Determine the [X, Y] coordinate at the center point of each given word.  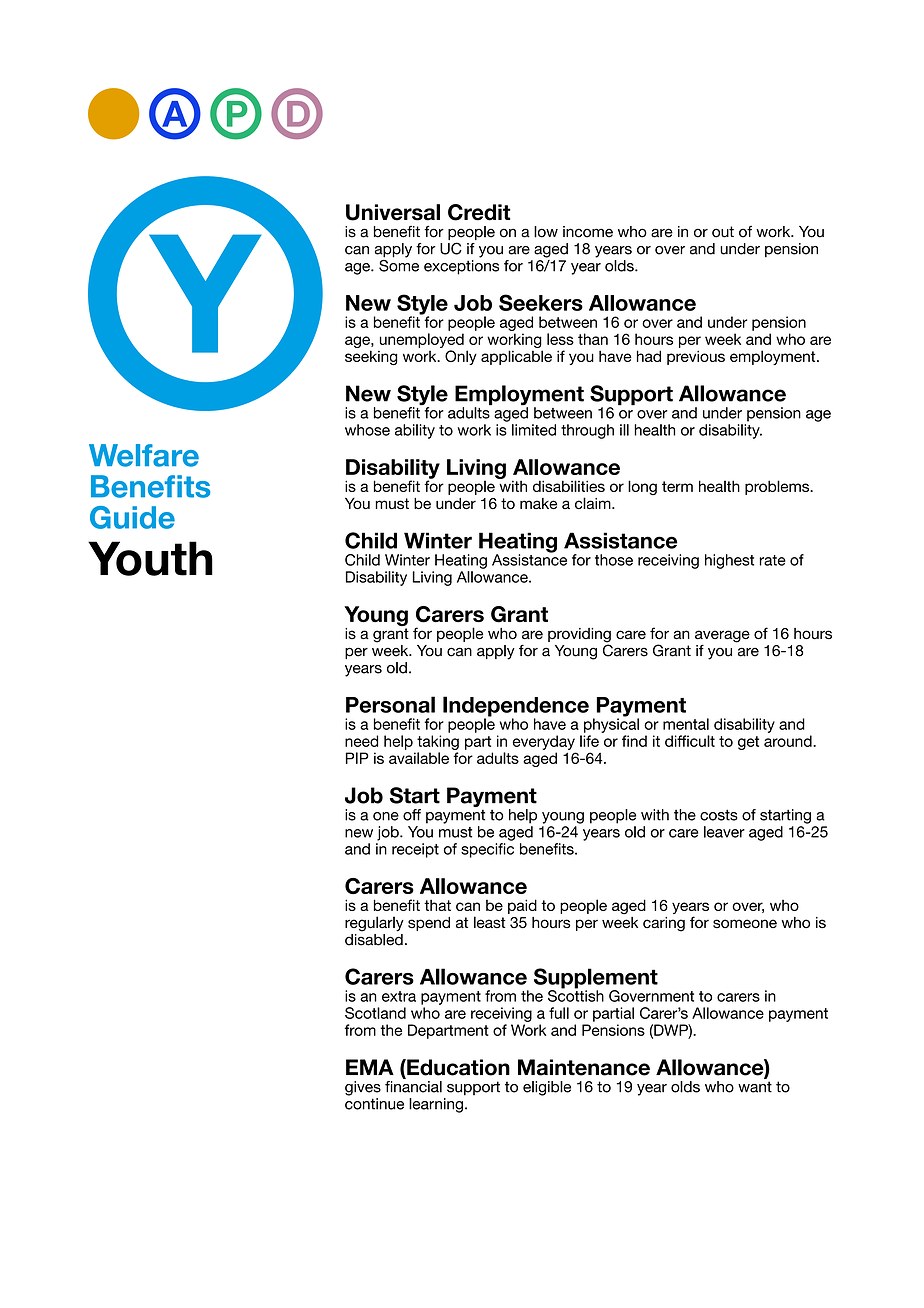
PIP [357, 758]
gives [363, 1088]
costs [719, 815]
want [755, 1087]
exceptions [461, 266]
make [538, 503]
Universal [393, 212]
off [412, 815]
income [588, 232]
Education [457, 1068]
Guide [132, 517]
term [677, 486]
